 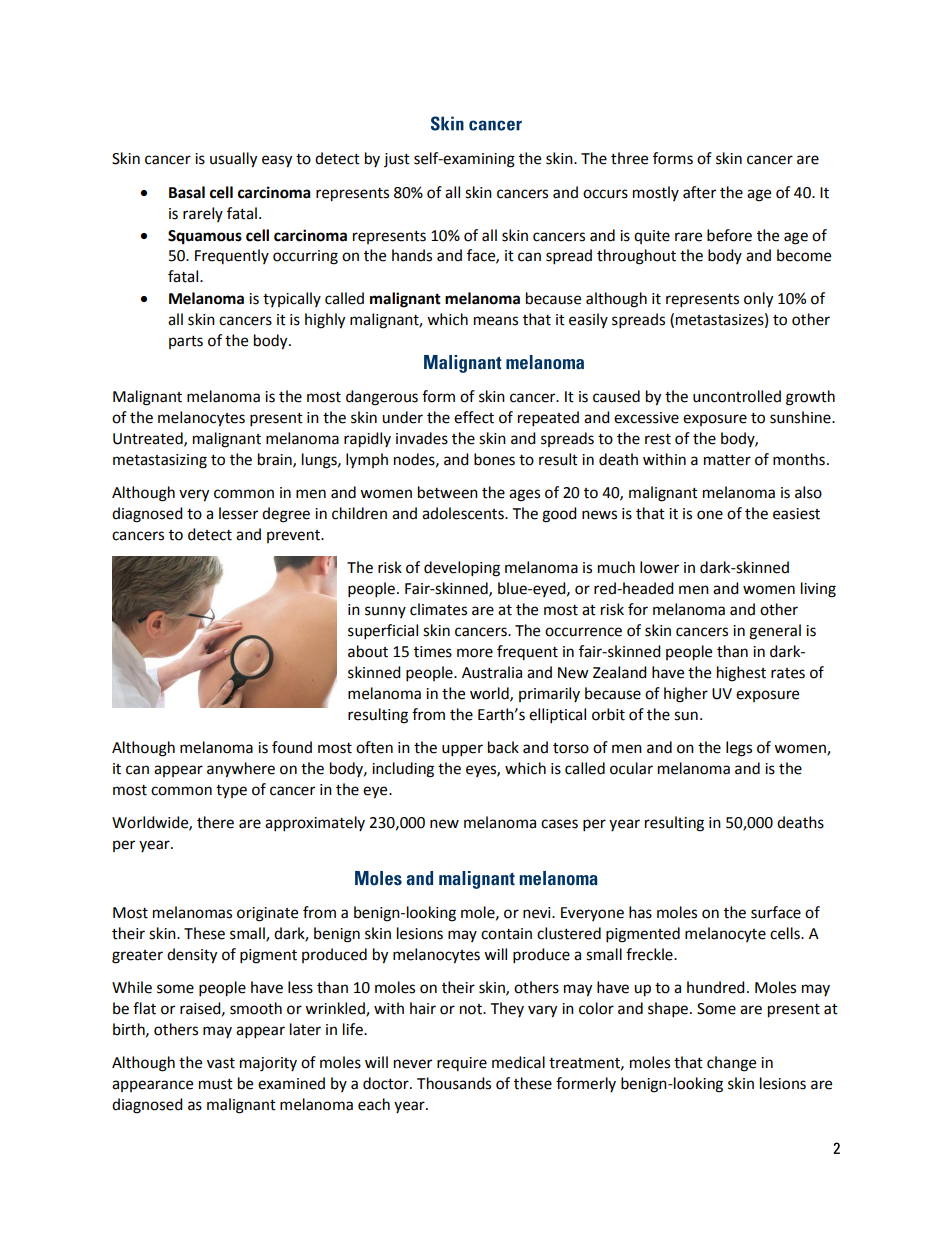 What do you see at coordinates (699, 192) in the page?
I see `after` at bounding box center [699, 192].
